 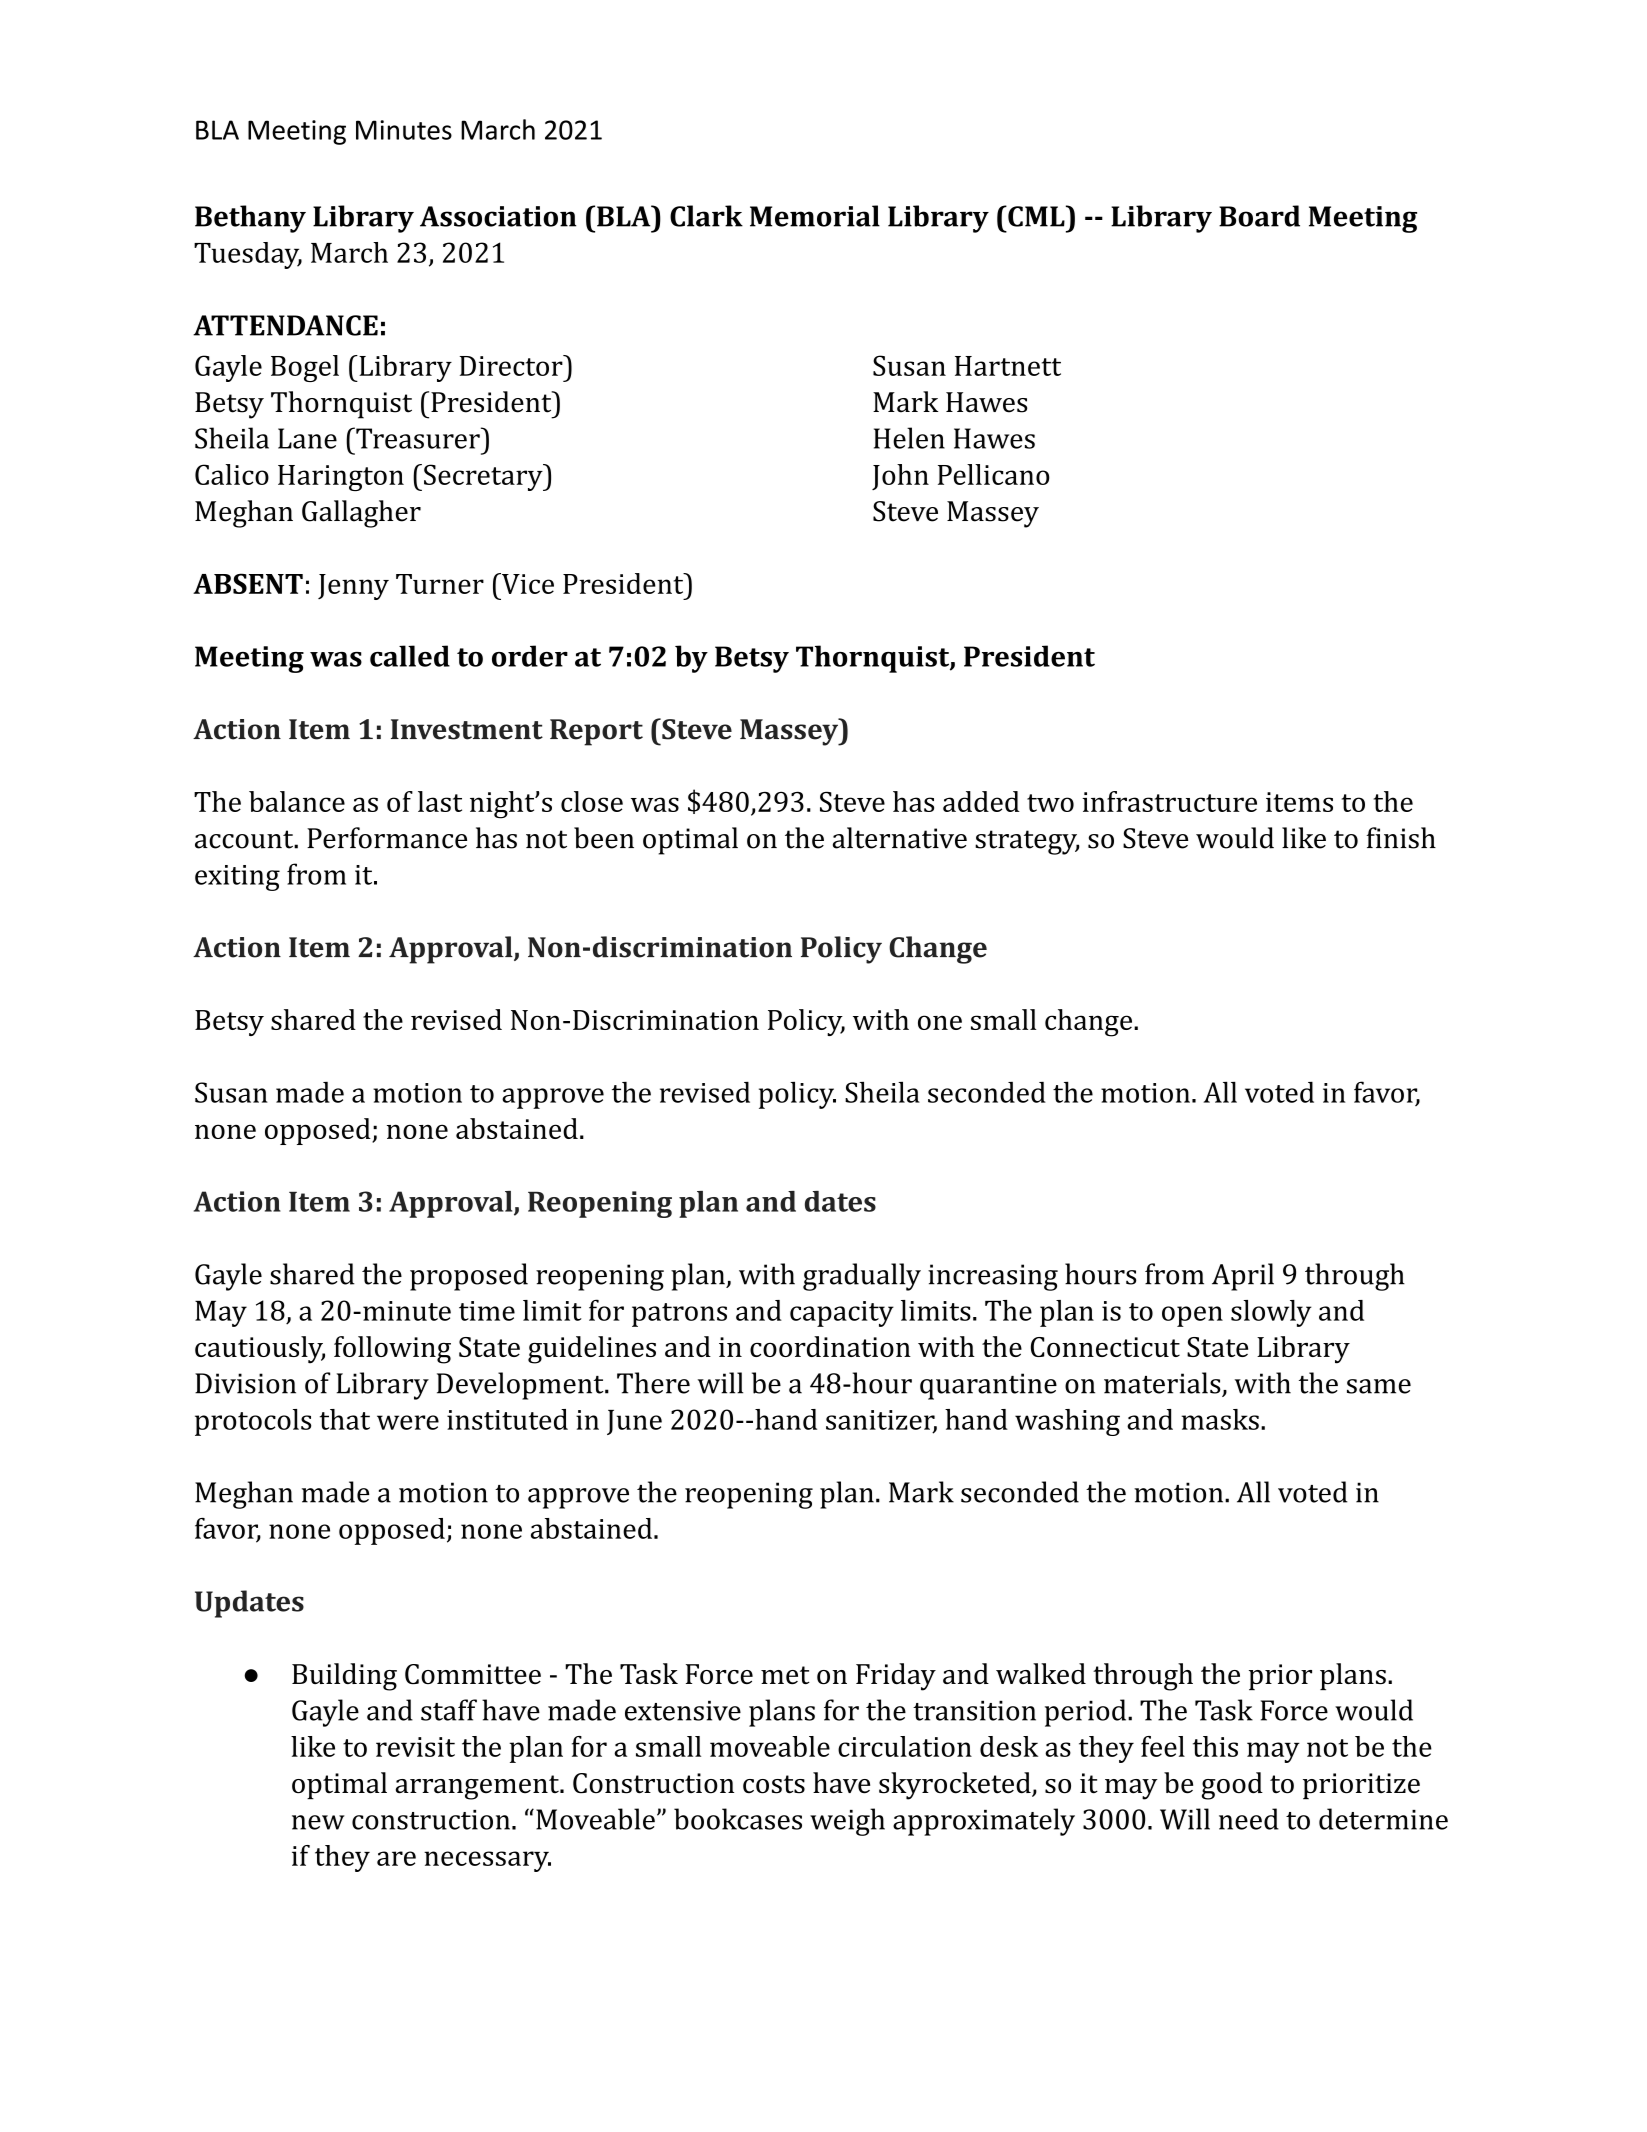 I want to click on alternative, so click(x=900, y=838).
